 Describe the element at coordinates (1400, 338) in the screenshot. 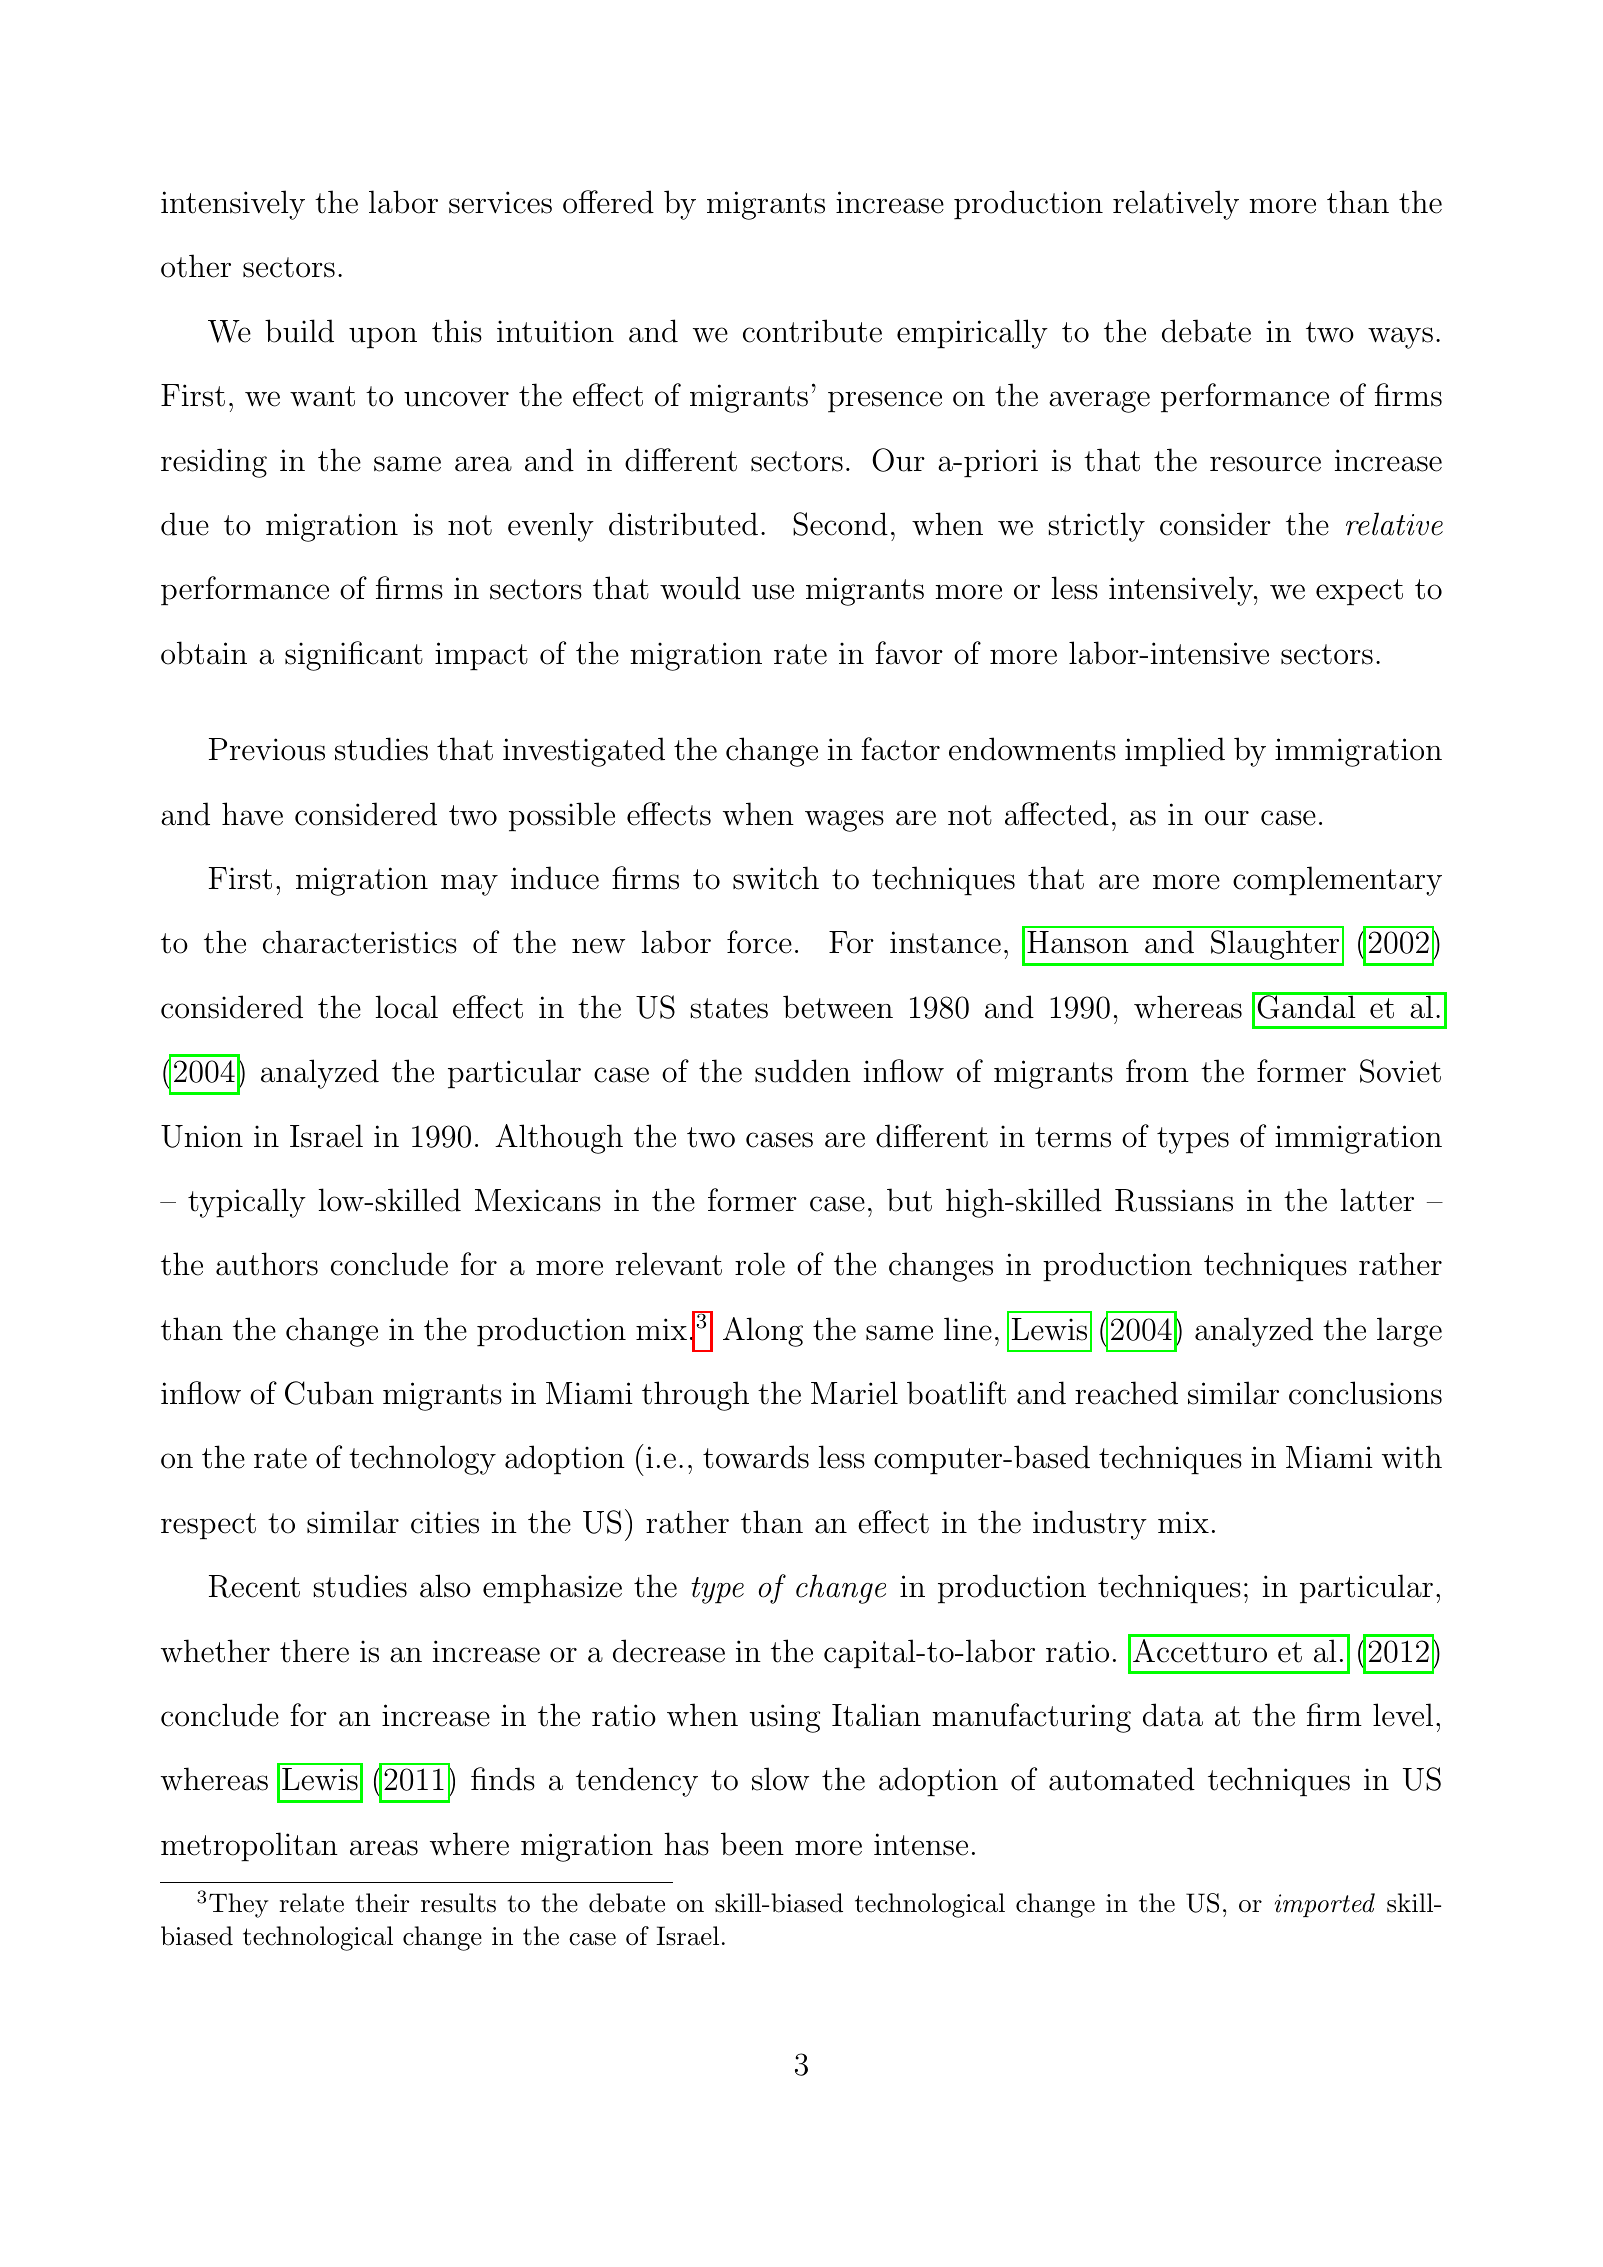

I see `ways` at that location.
